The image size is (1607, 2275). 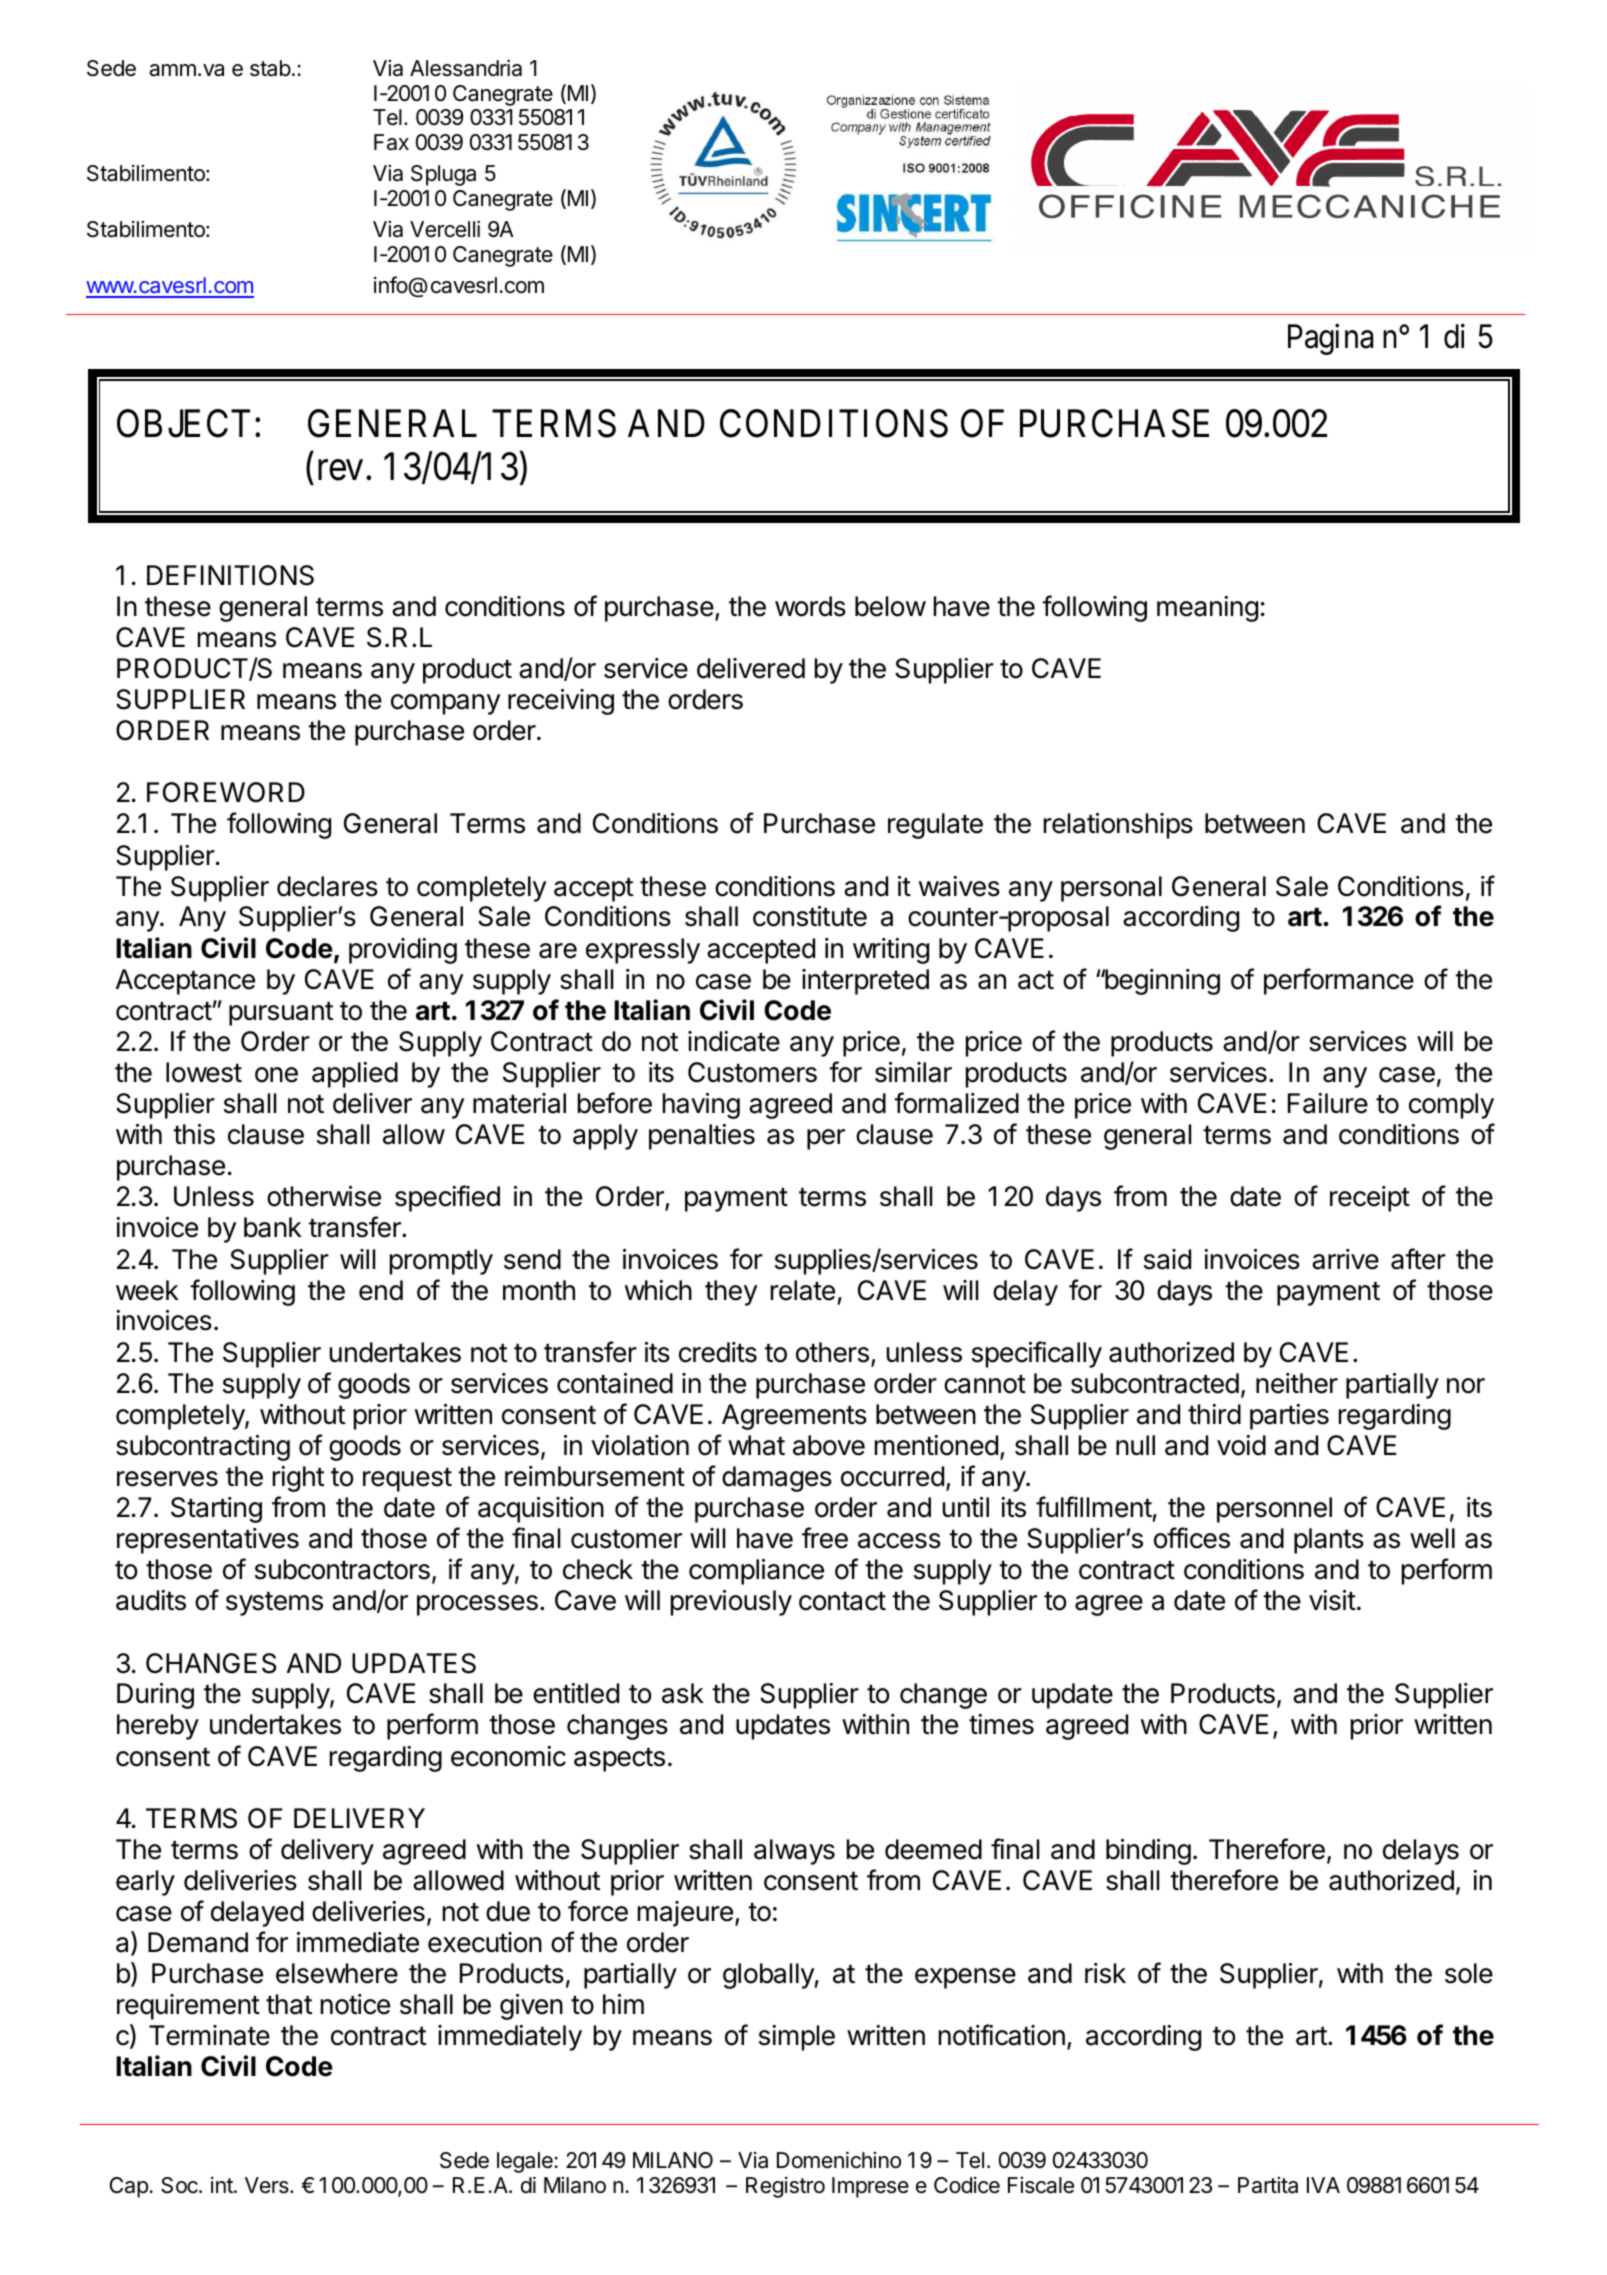 I want to click on words, so click(x=810, y=606).
